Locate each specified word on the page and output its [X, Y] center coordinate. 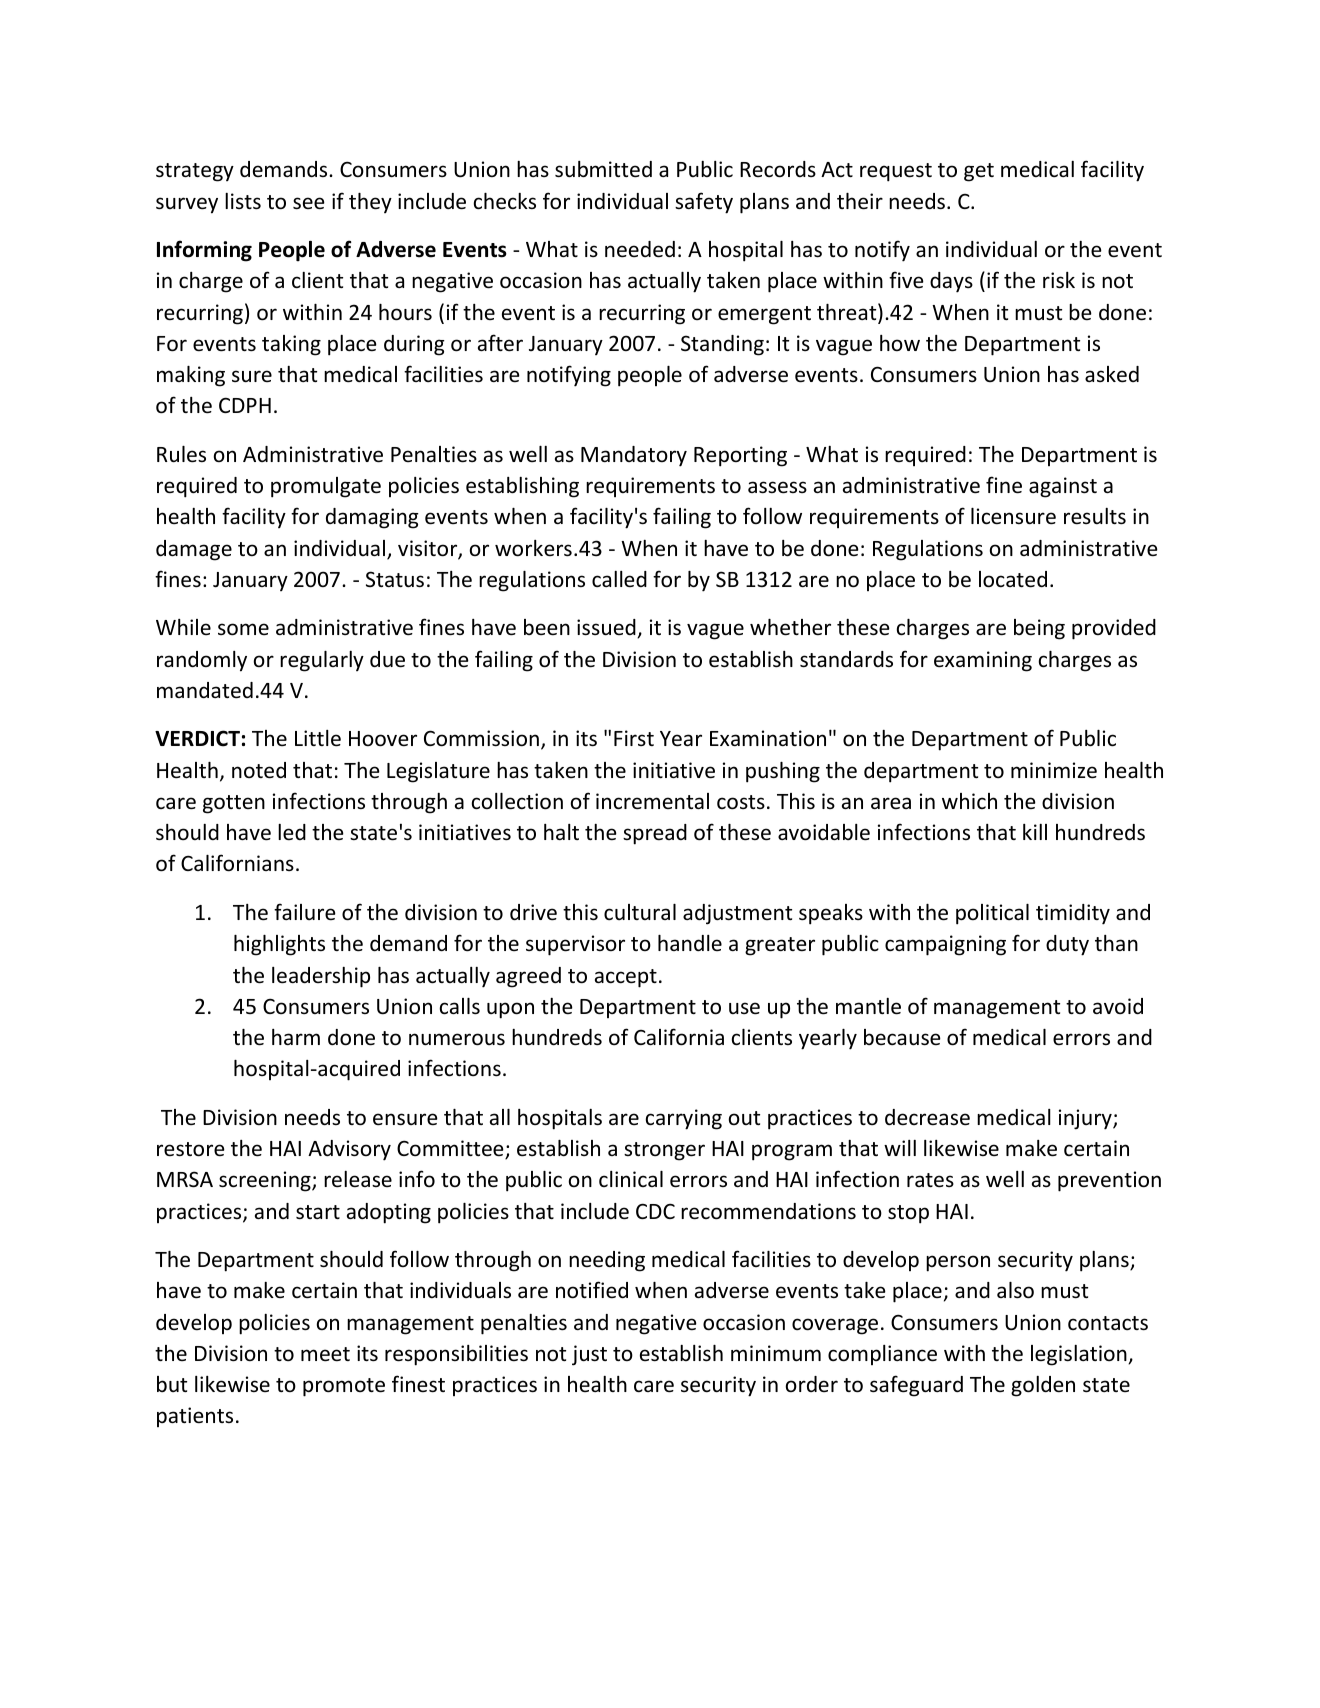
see [309, 203]
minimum [776, 1353]
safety [704, 203]
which [969, 801]
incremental [652, 801]
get [979, 172]
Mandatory [634, 456]
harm [296, 1037]
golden [1043, 1386]
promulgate [326, 487]
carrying [684, 1119]
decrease [927, 1117]
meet [325, 1354]
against [1063, 487]
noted [259, 770]
